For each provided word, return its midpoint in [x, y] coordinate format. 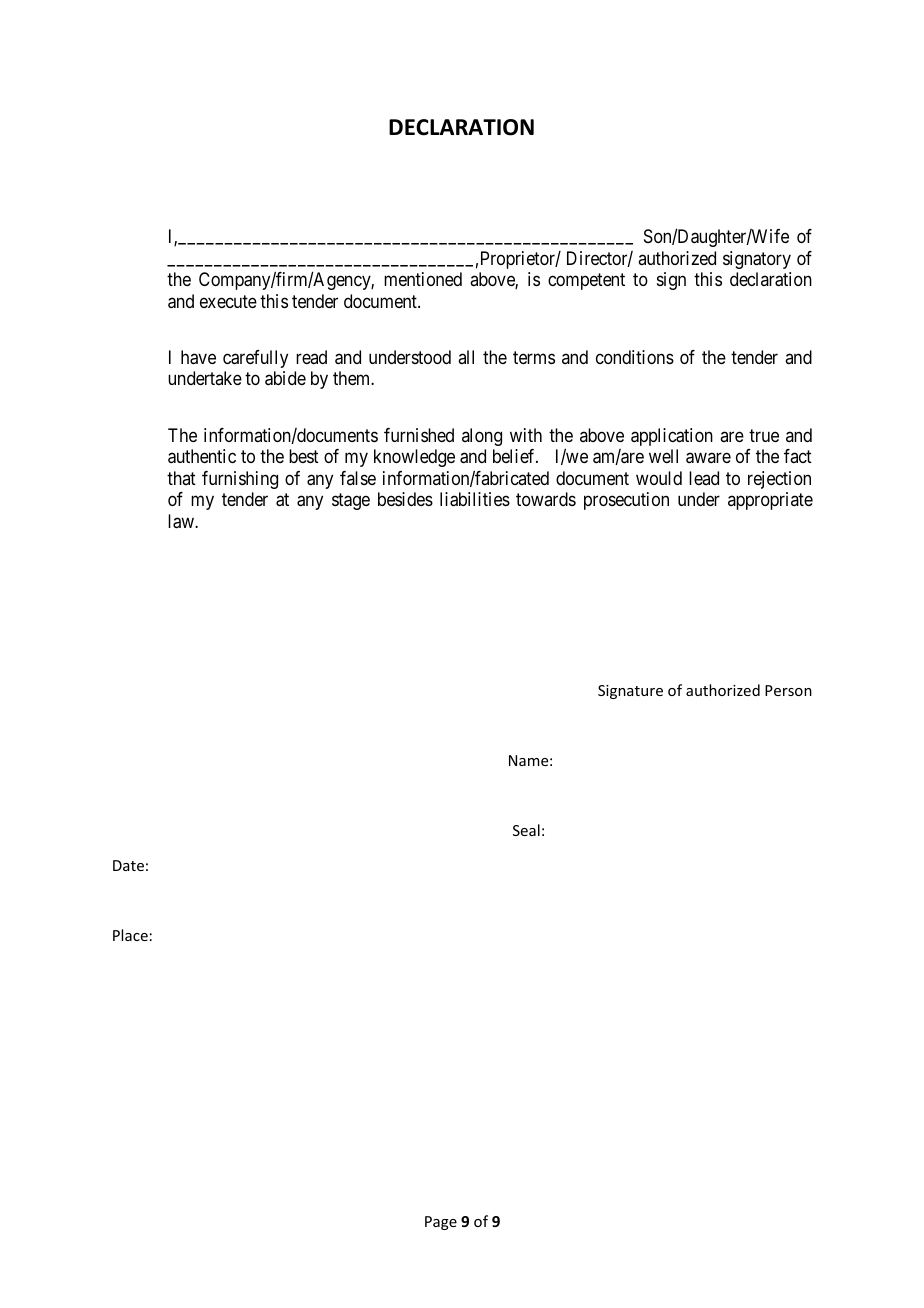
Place [130, 935]
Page [441, 1223]
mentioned [423, 279]
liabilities [475, 499]
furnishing [240, 480]
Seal [526, 830]
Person [788, 690]
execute [228, 301]
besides [405, 499]
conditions [635, 357]
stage [351, 501]
